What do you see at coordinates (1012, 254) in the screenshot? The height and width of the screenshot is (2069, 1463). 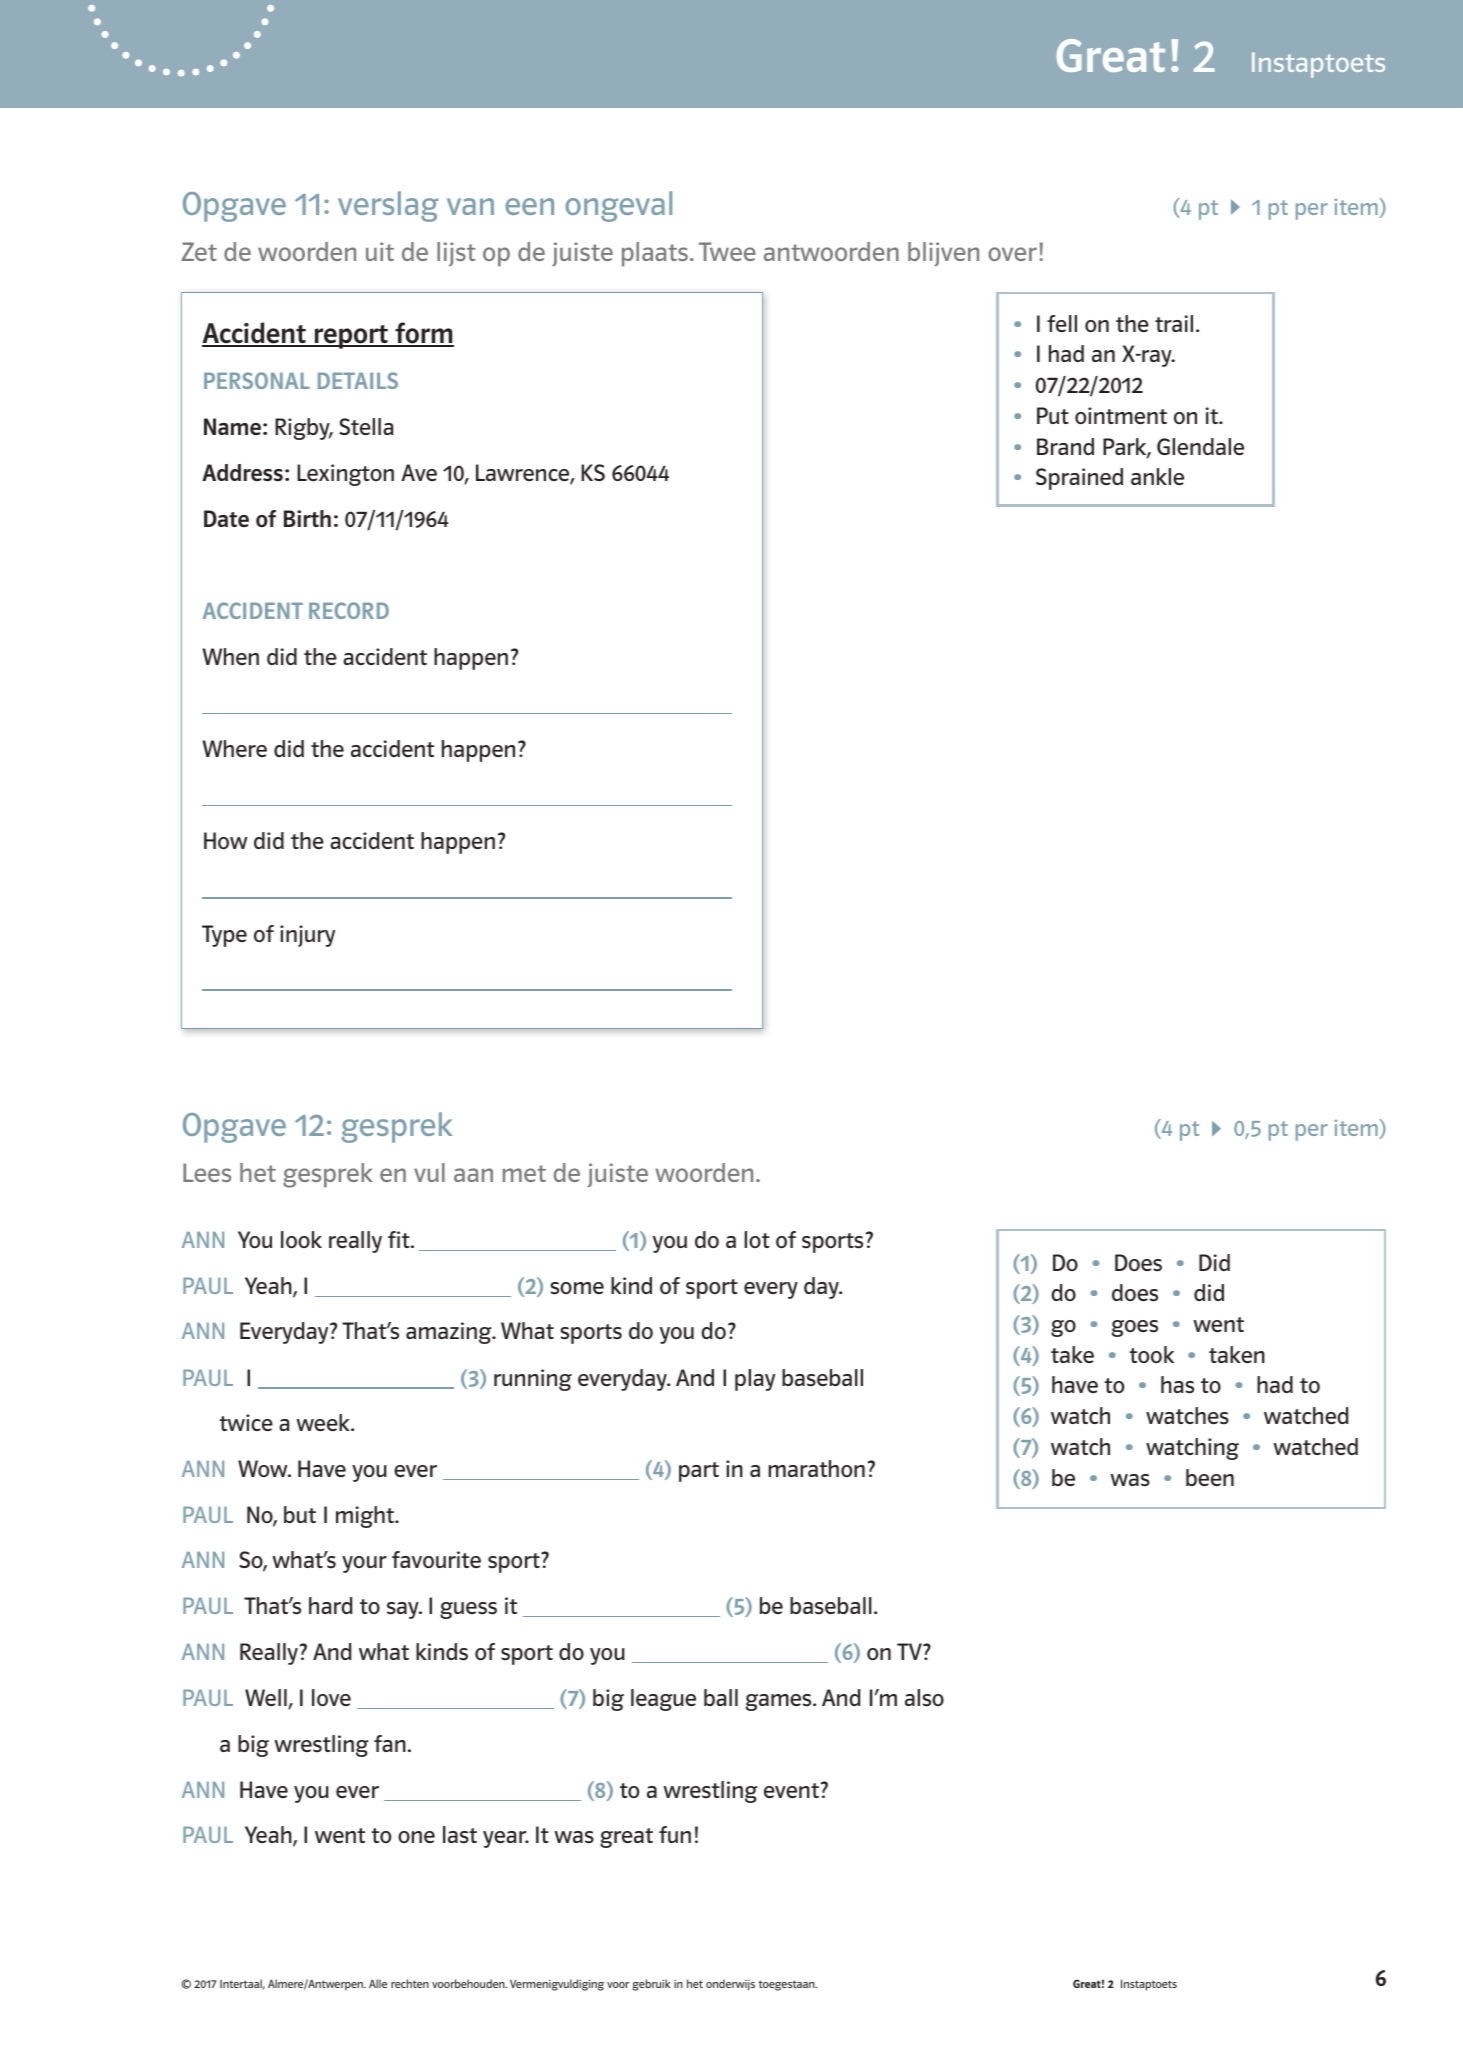 I see `over` at bounding box center [1012, 254].
